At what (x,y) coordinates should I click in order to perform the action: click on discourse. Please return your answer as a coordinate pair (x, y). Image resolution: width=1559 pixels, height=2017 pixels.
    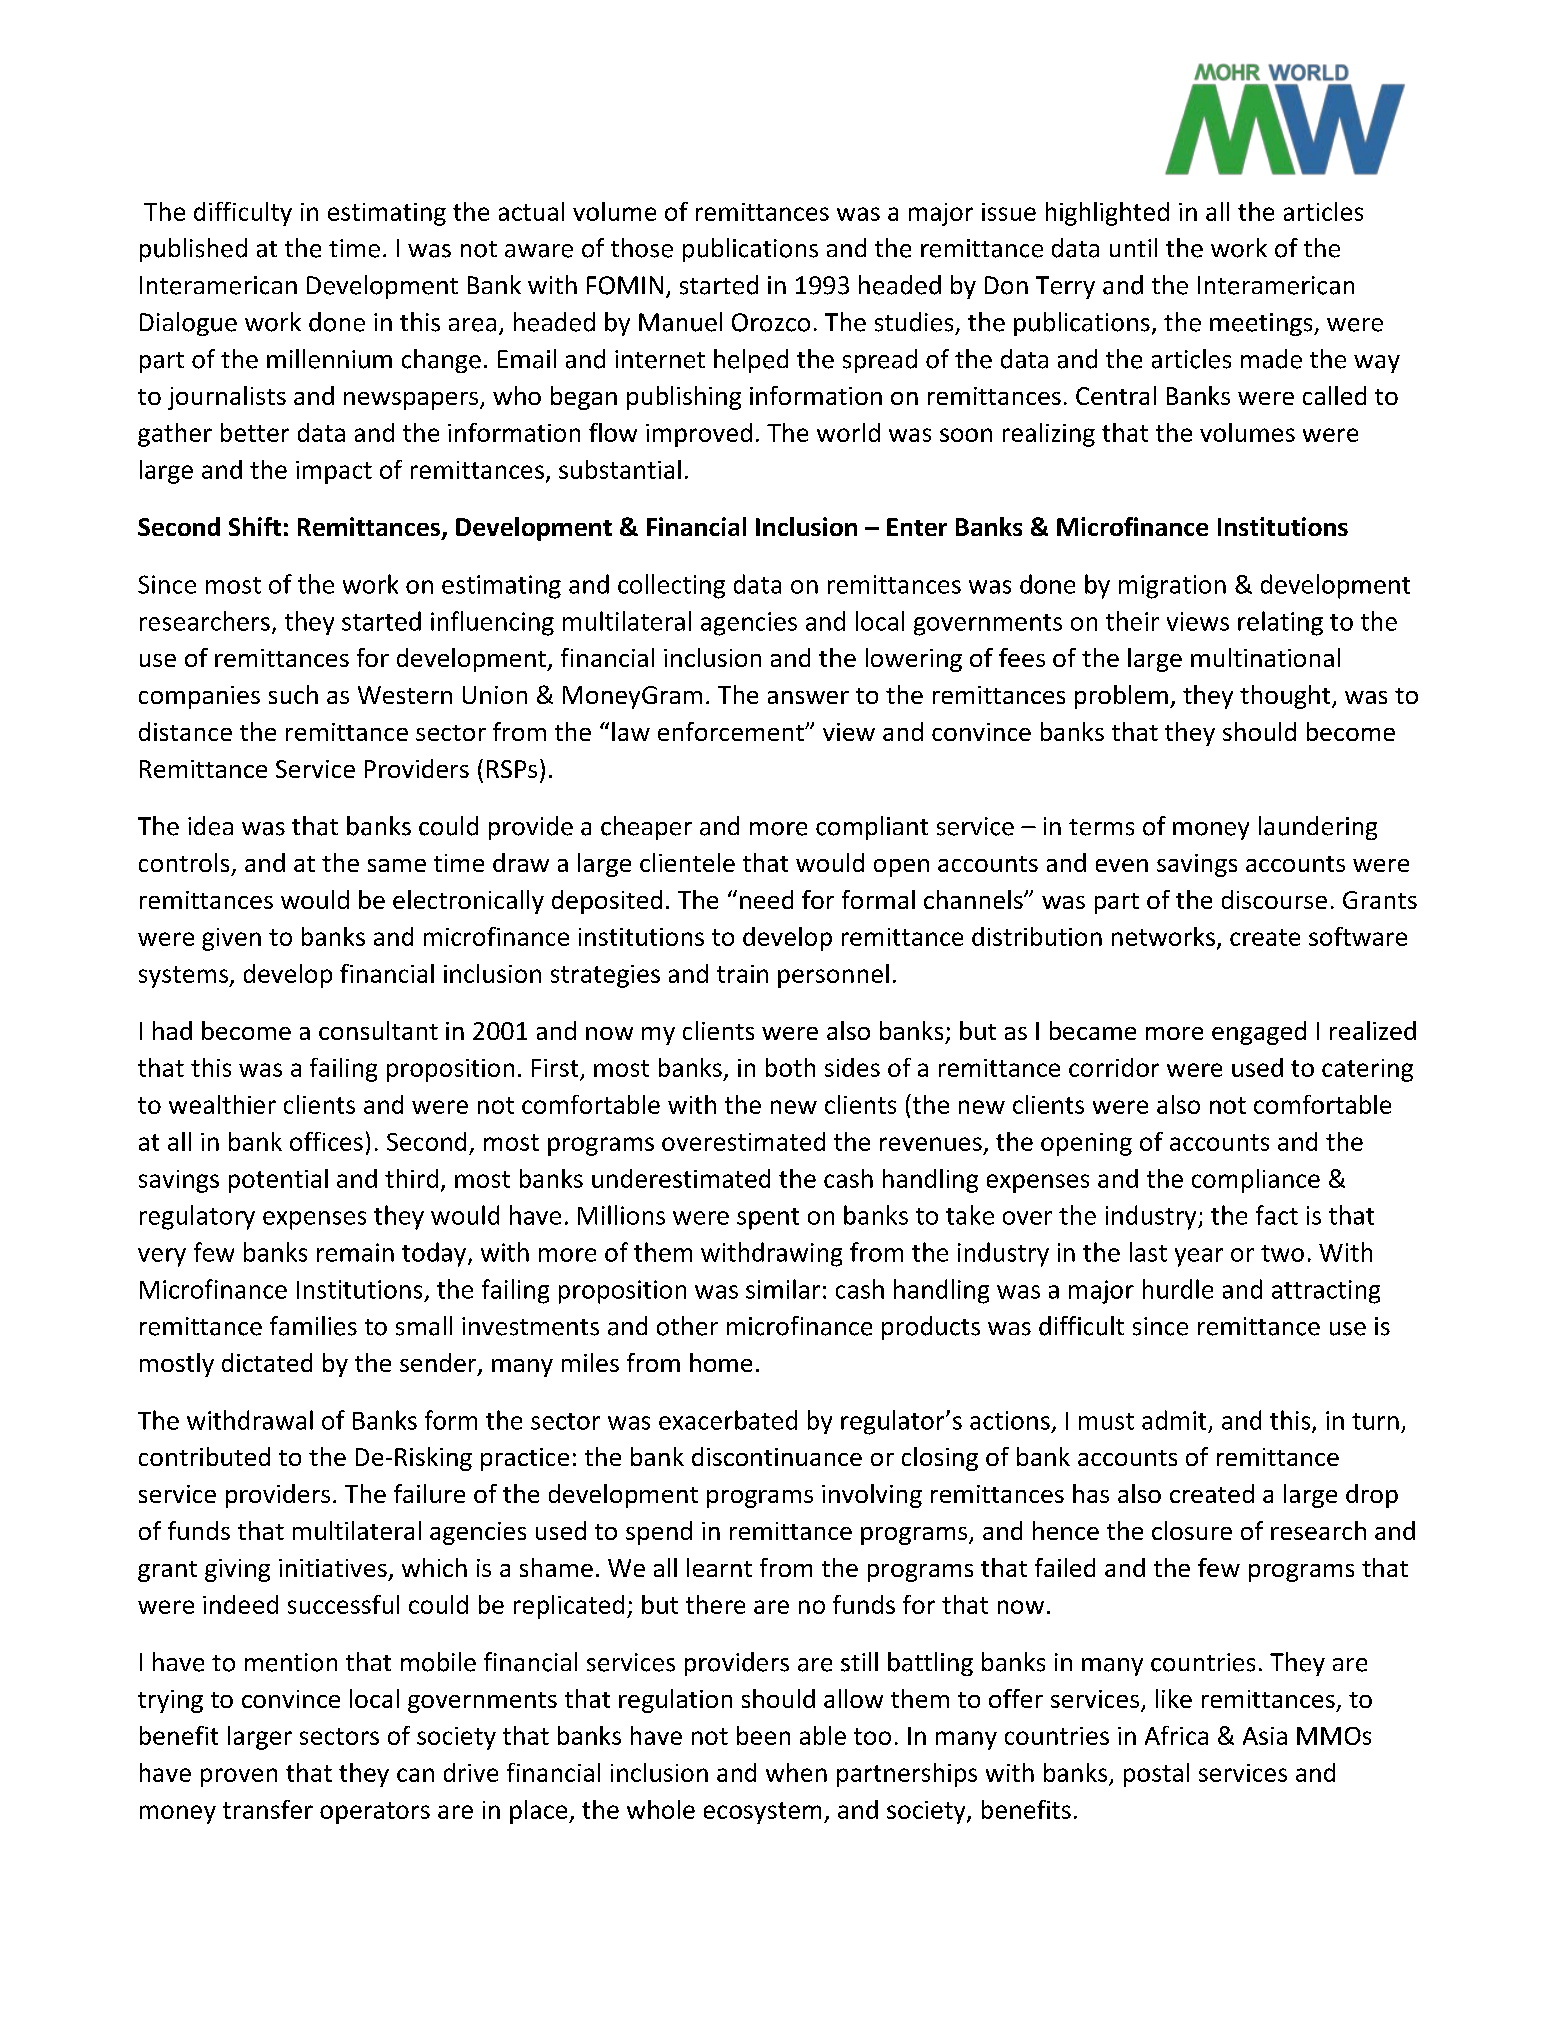
    Looking at the image, I should click on (1274, 899).
